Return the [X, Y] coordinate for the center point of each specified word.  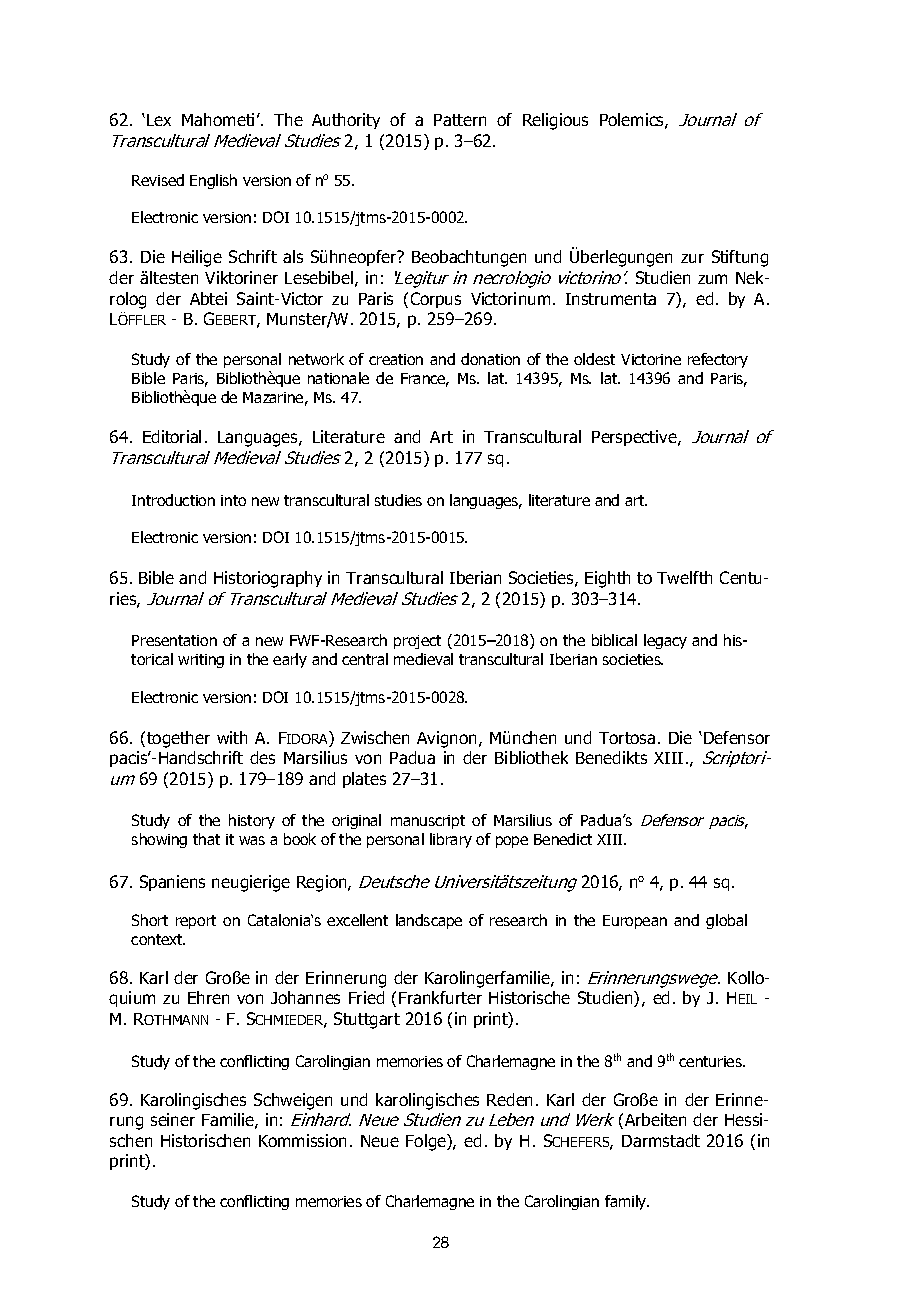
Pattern [460, 120]
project [417, 642]
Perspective [635, 438]
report [196, 922]
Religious [555, 121]
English [213, 181]
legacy [665, 641]
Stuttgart [367, 1020]
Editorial [172, 436]
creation [396, 359]
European [635, 922]
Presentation [174, 640]
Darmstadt [661, 1140]
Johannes [305, 997]
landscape [429, 921]
